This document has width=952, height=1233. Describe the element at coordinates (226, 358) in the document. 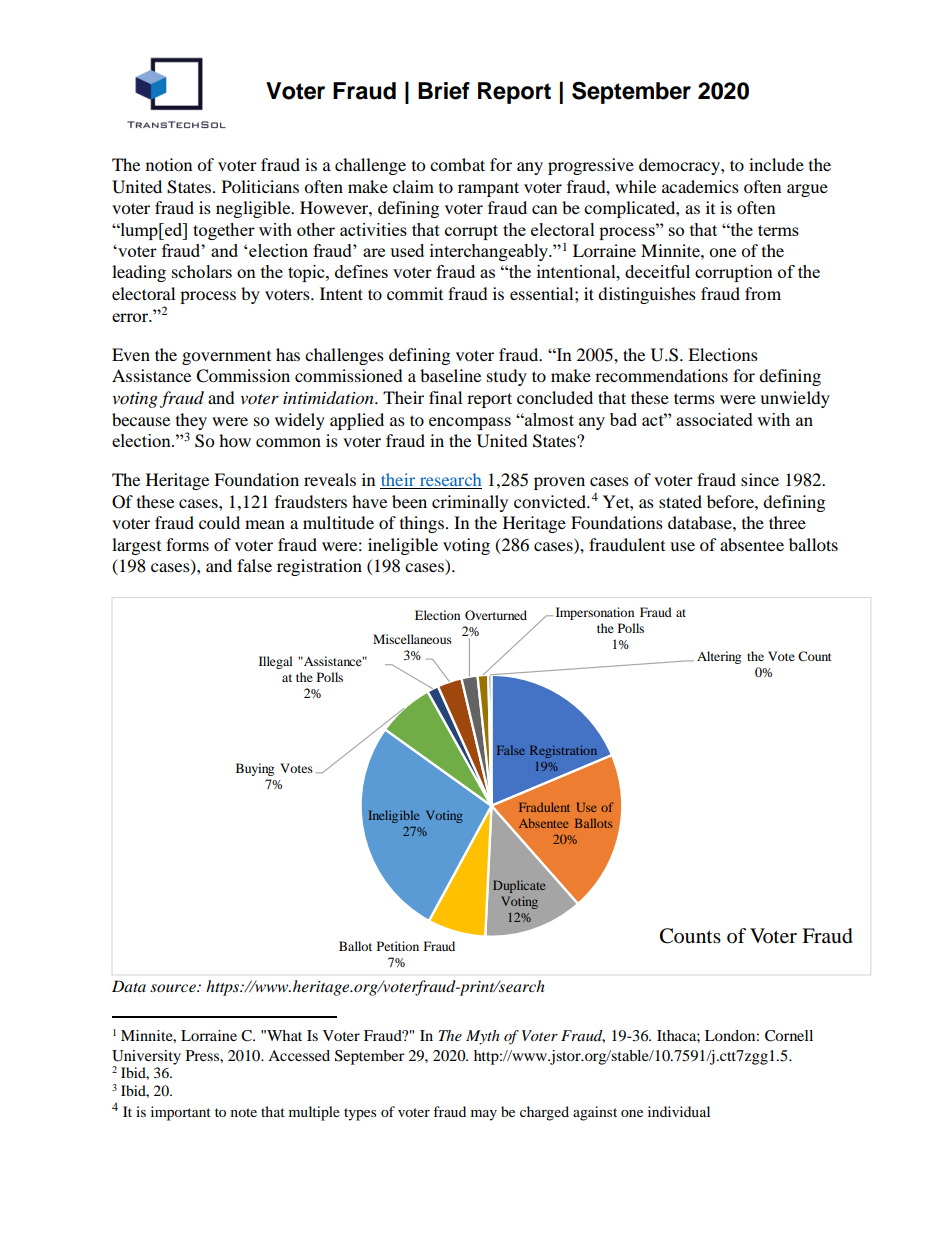

I see `government` at that location.
